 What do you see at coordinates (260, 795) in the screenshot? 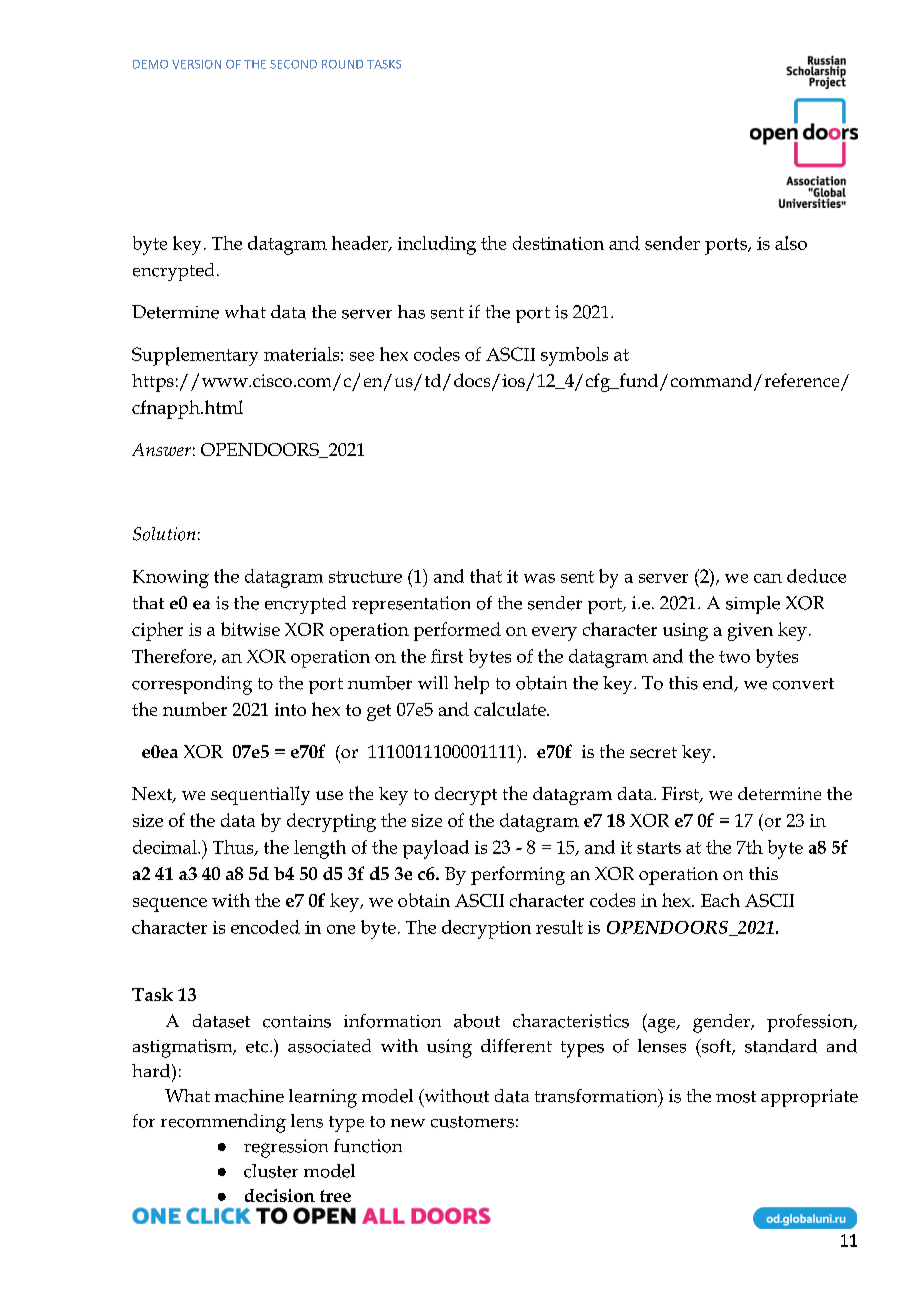
I see `sequentially` at bounding box center [260, 795].
